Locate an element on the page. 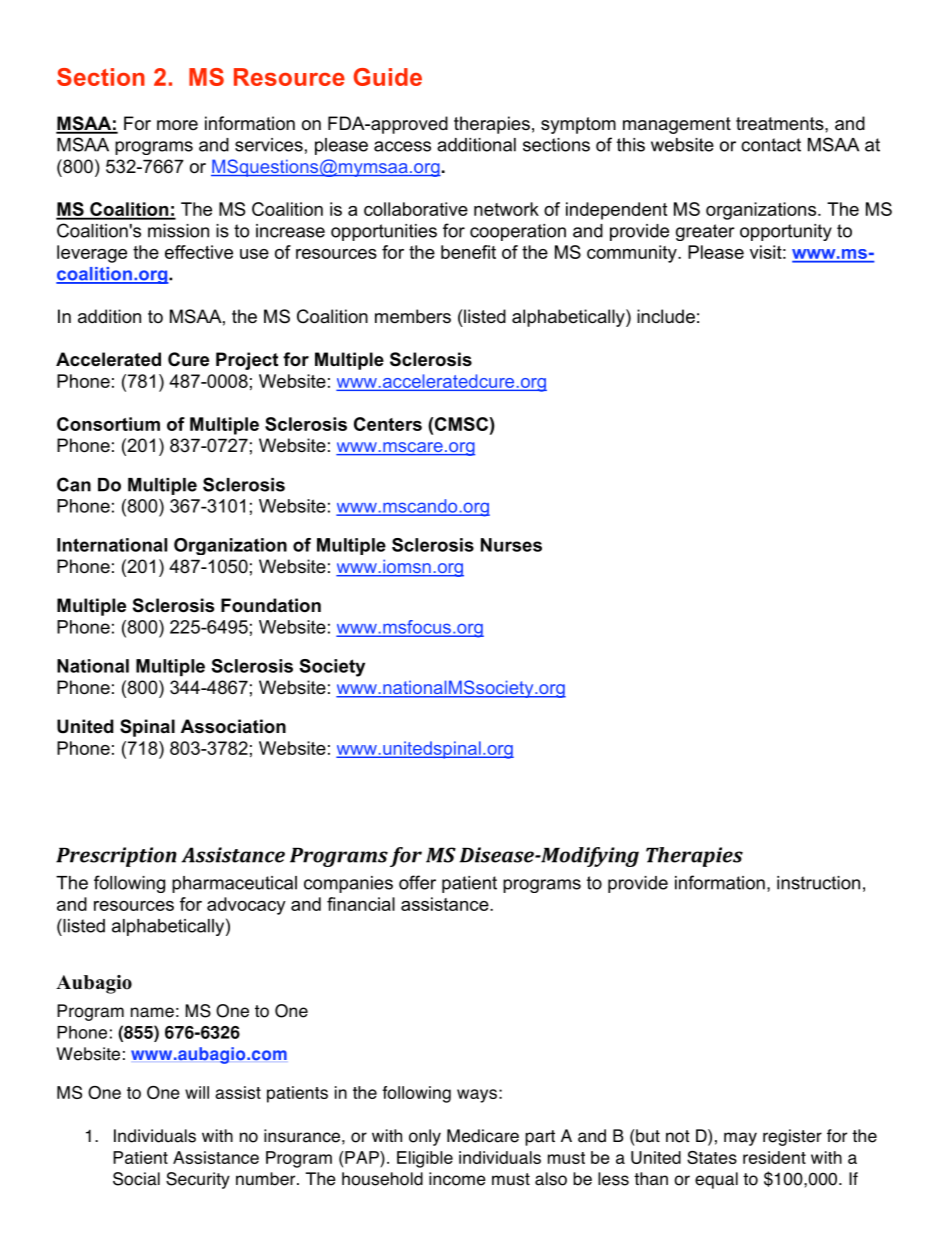  Prescription is located at coordinates (116, 857).
